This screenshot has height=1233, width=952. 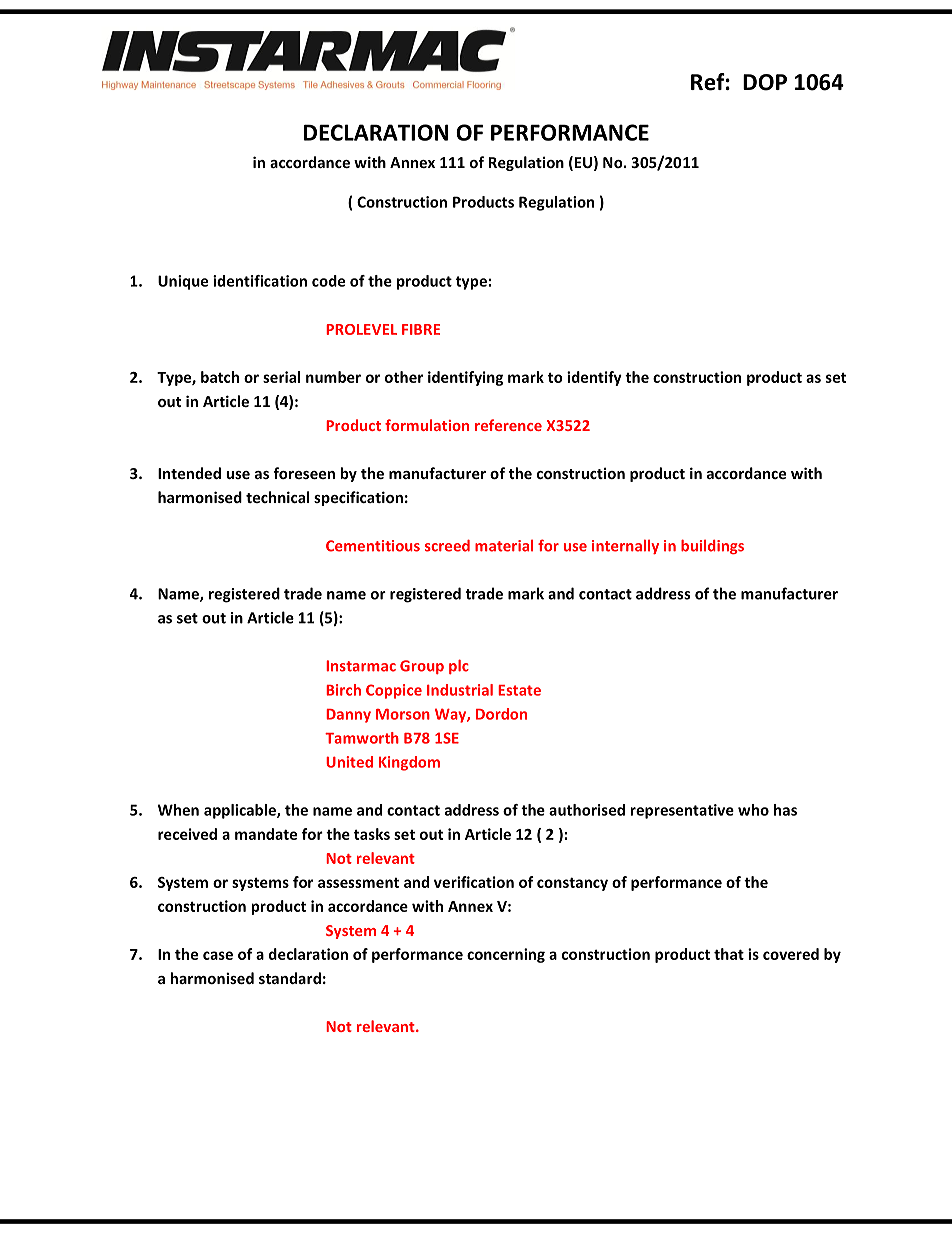 I want to click on DOP, so click(x=765, y=82).
